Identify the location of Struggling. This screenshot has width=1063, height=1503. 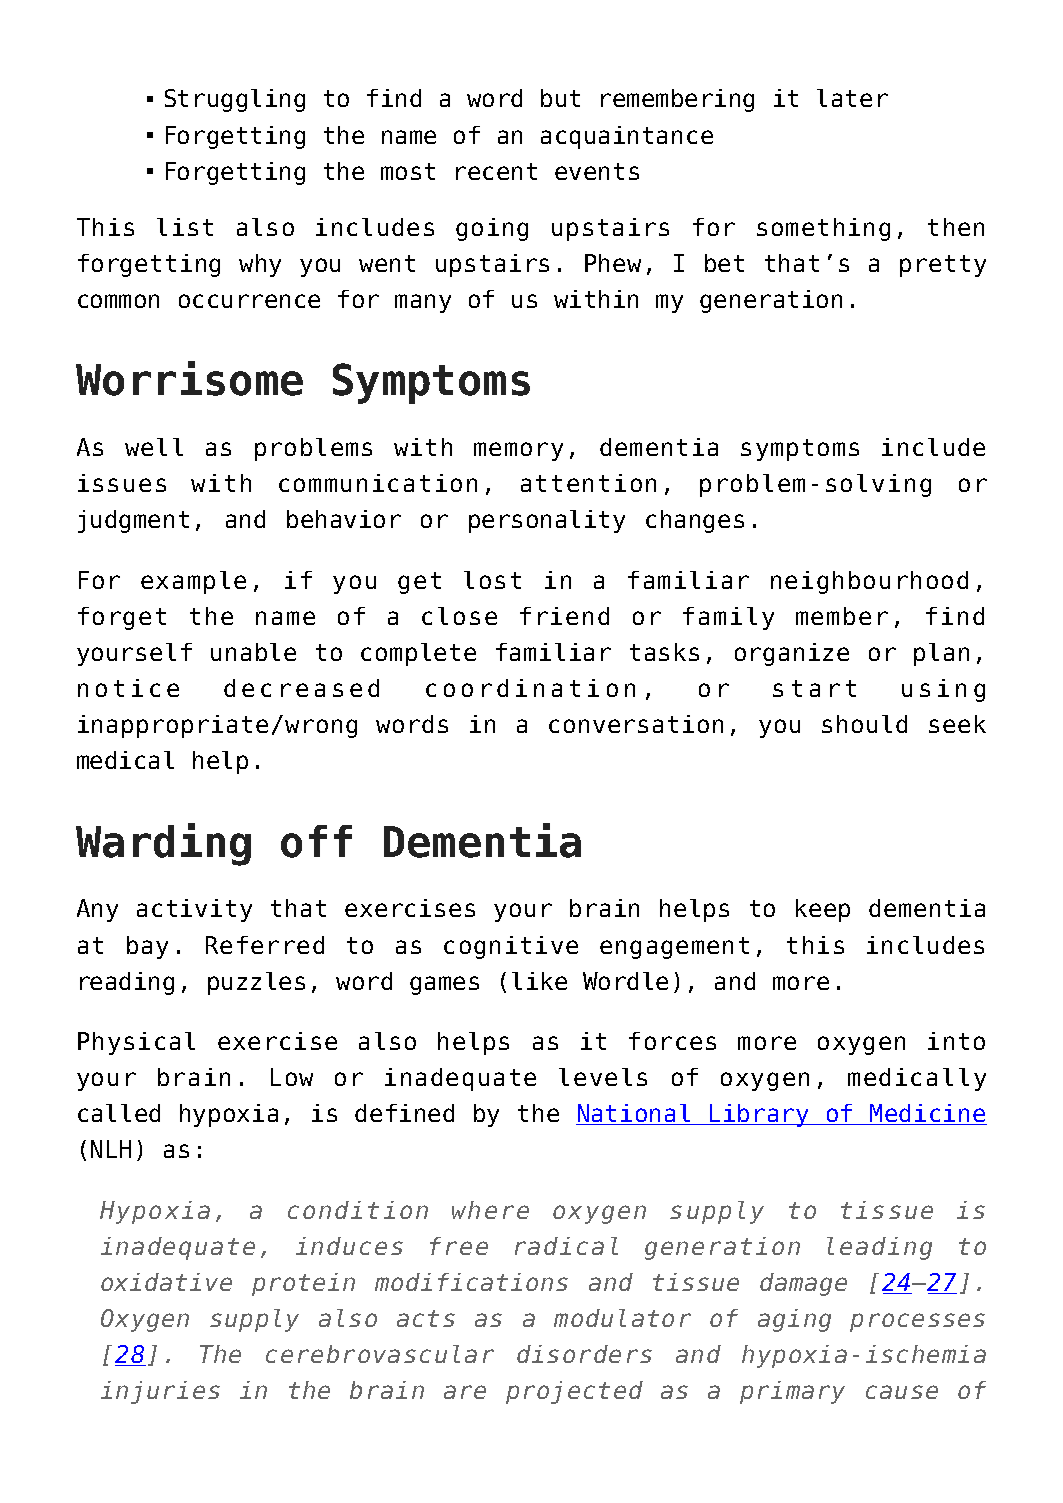
(235, 100).
